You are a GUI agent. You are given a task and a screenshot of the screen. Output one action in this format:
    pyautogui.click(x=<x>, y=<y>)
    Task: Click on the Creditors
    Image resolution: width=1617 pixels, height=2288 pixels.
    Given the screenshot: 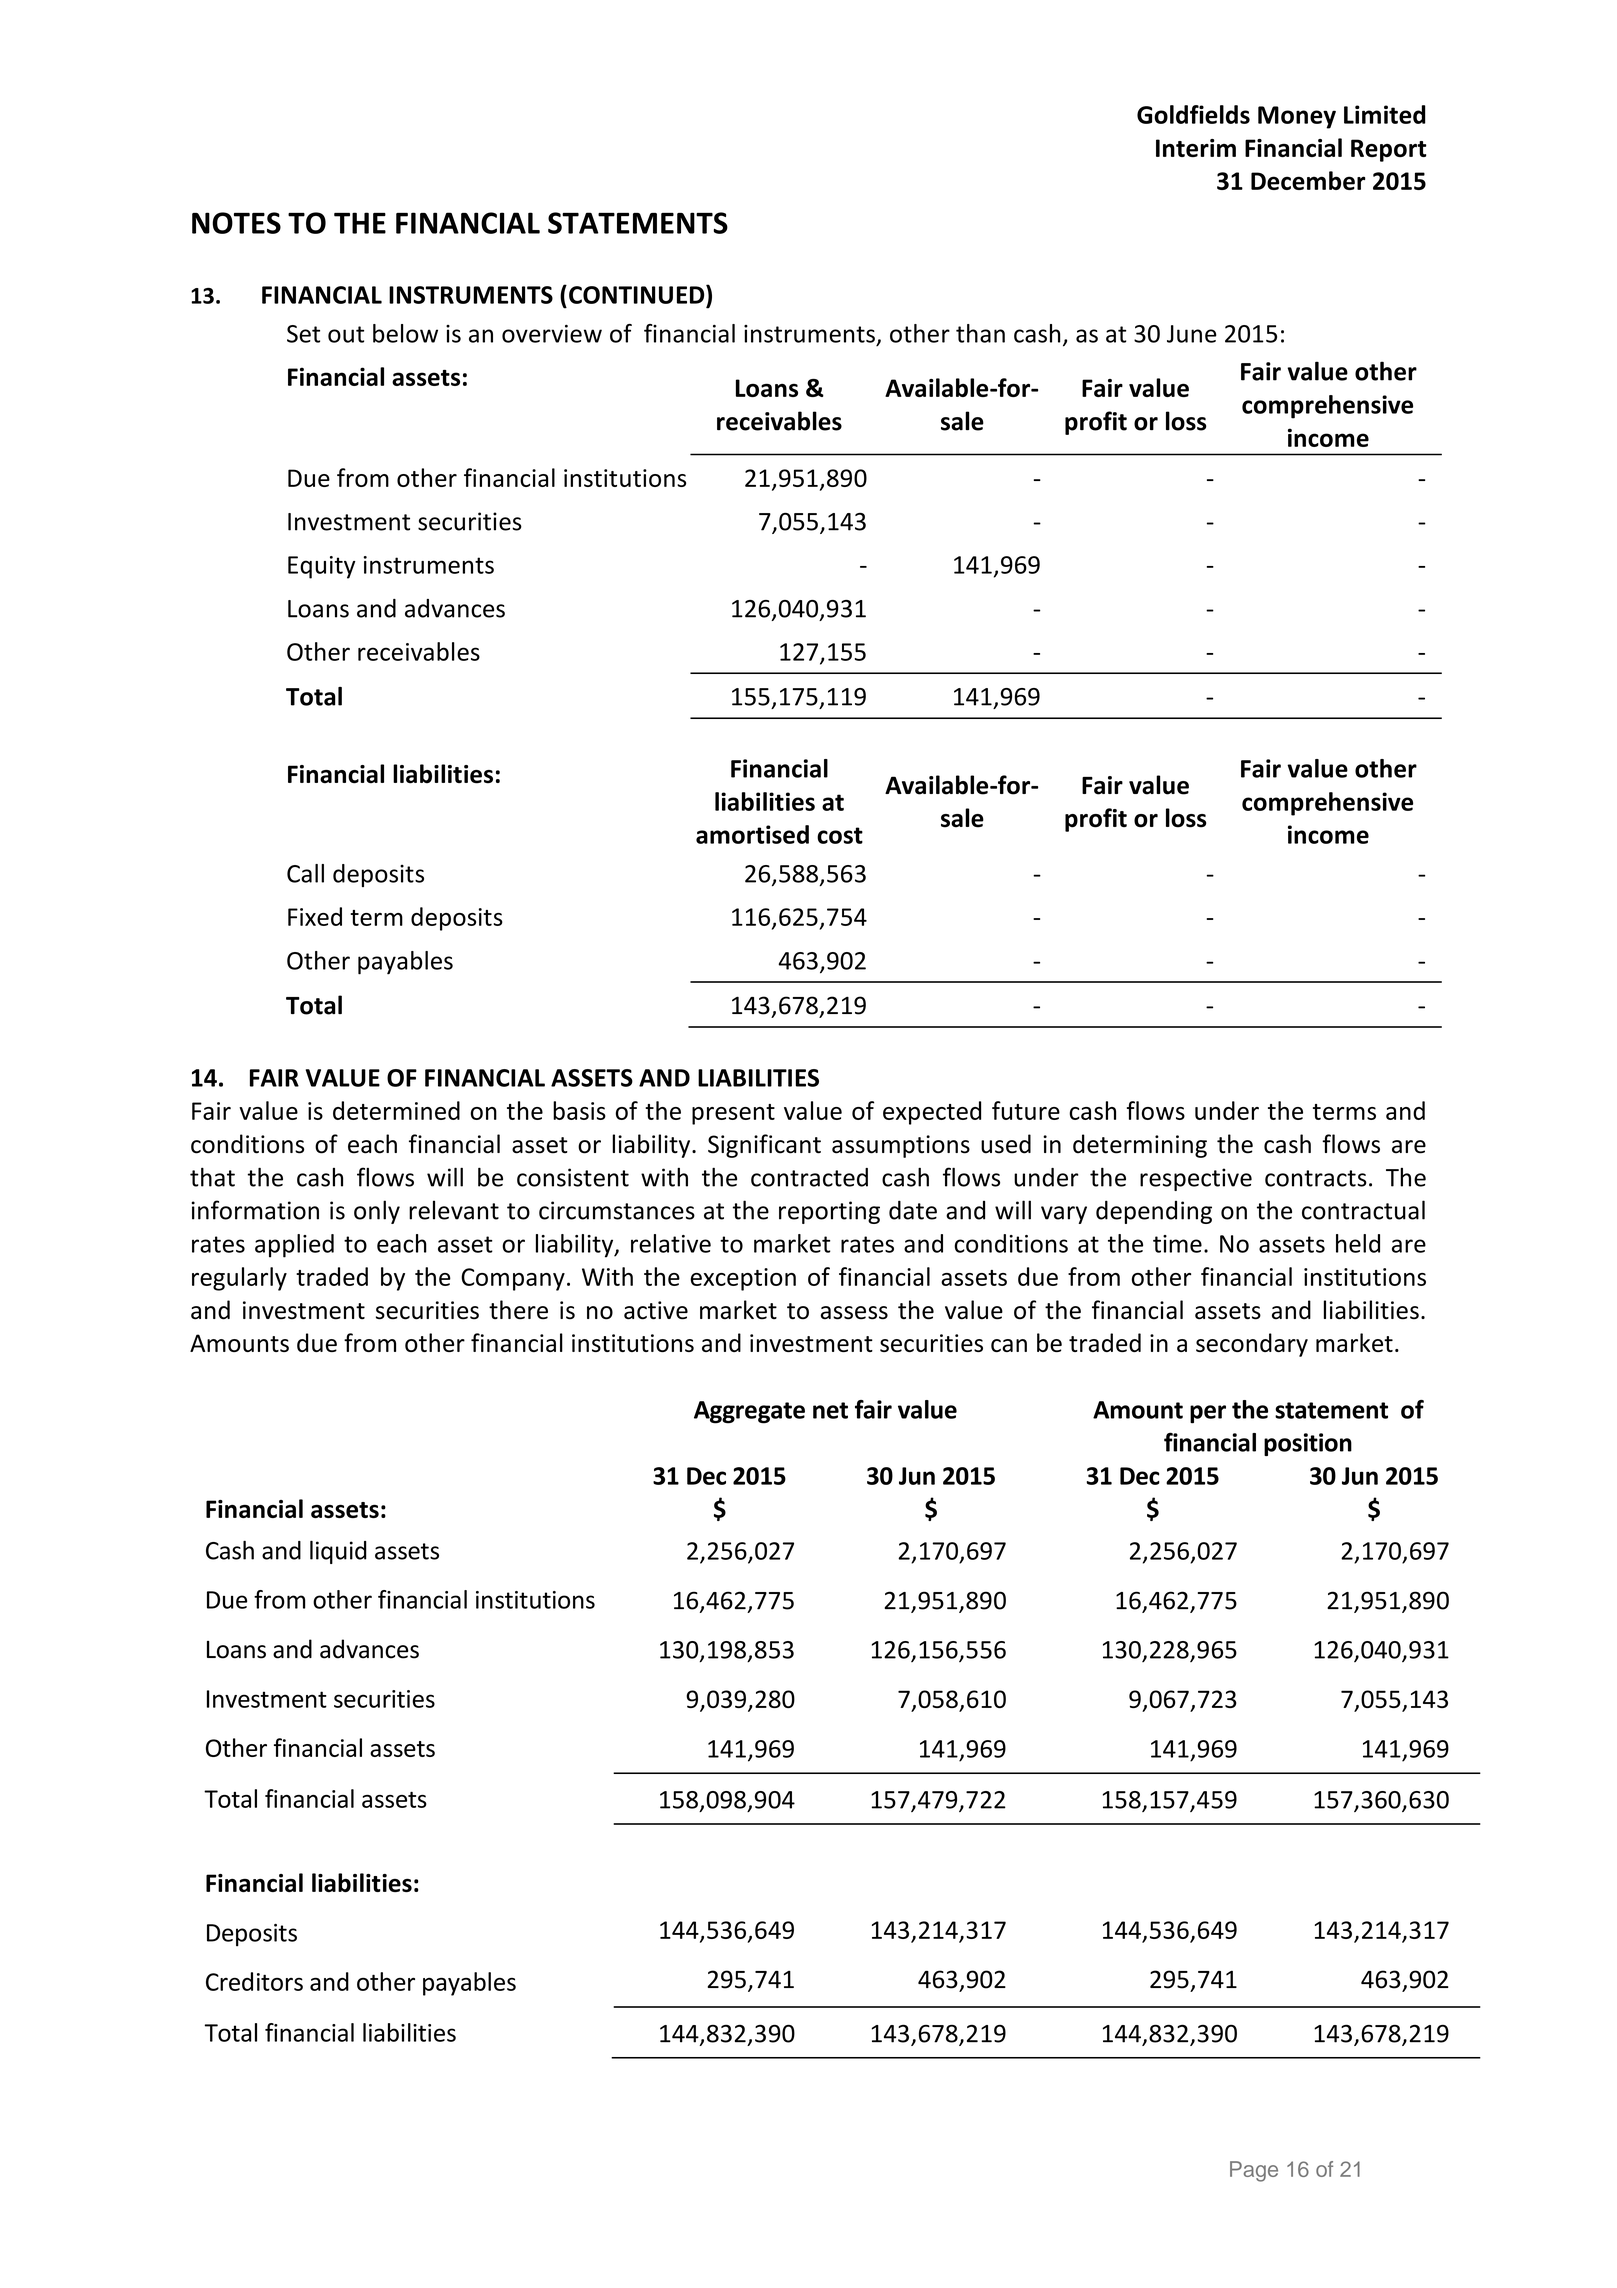 What is the action you would take?
    pyautogui.click(x=254, y=1981)
